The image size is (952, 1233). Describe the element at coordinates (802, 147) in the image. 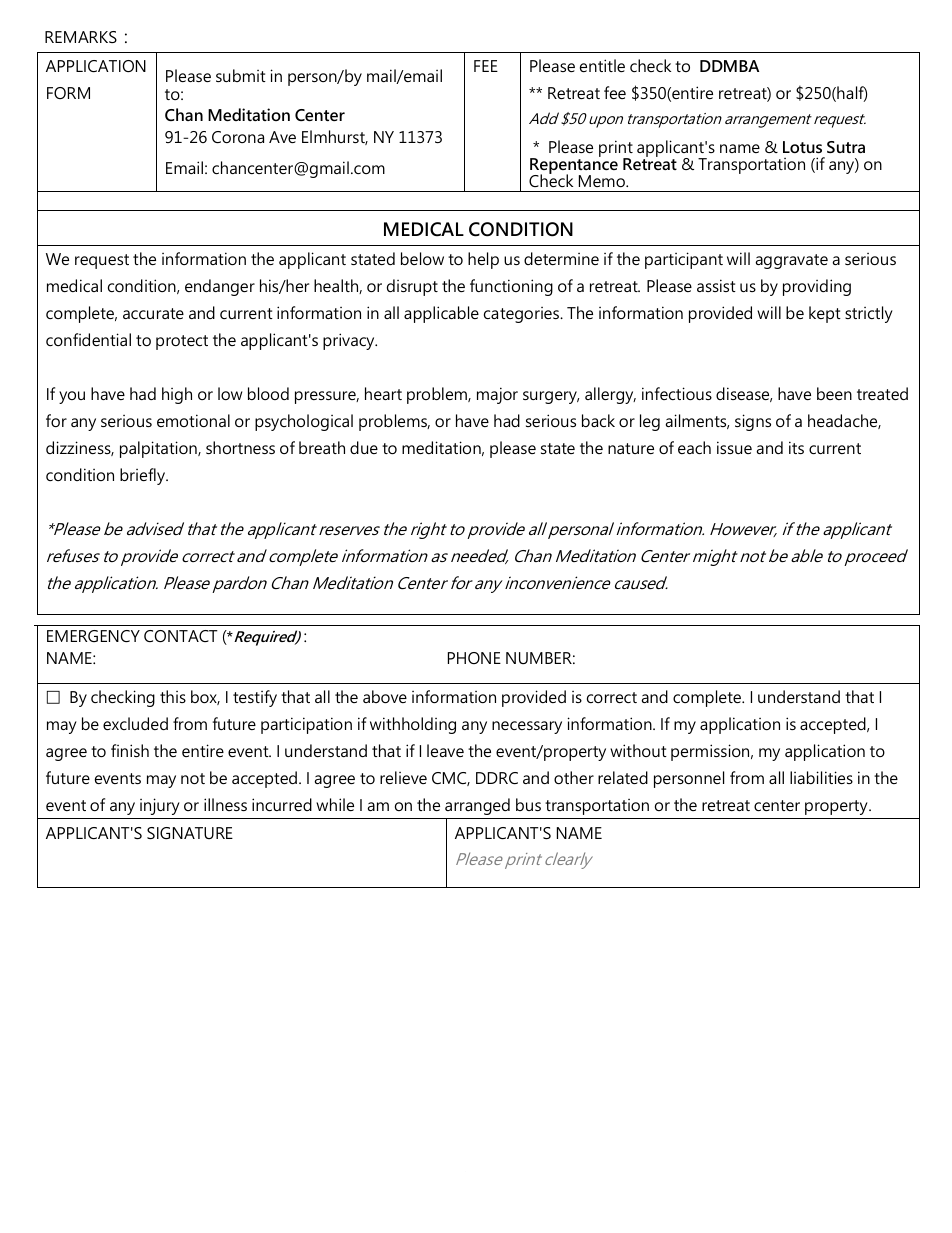

I see `Lotus` at that location.
